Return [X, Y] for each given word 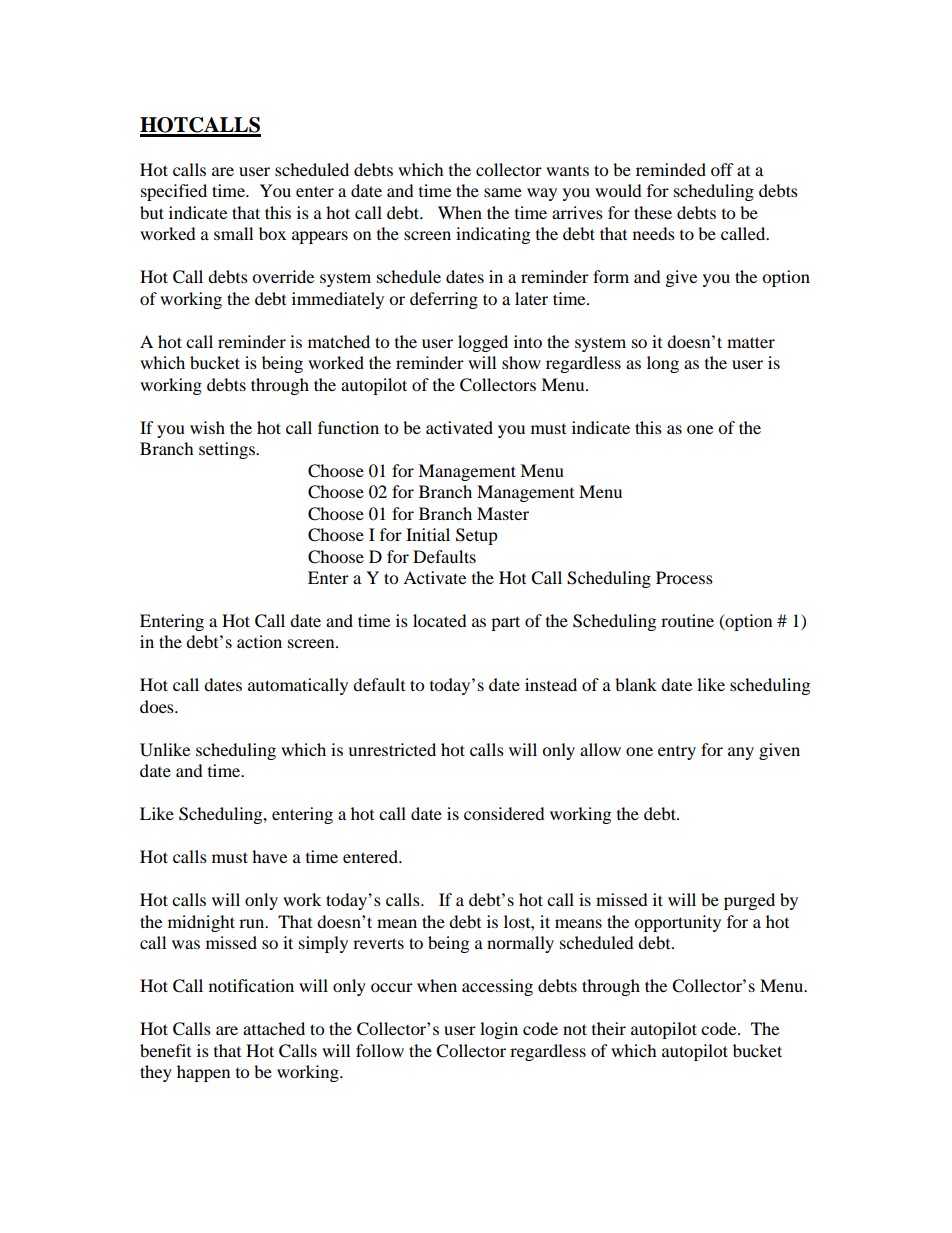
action [259, 641]
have [269, 856]
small [233, 233]
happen [203, 1073]
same [503, 192]
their [609, 1028]
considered [504, 813]
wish [207, 427]
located [440, 620]
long [663, 364]
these [653, 212]
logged [483, 343]
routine [687, 620]
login [499, 1030]
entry [677, 753]
